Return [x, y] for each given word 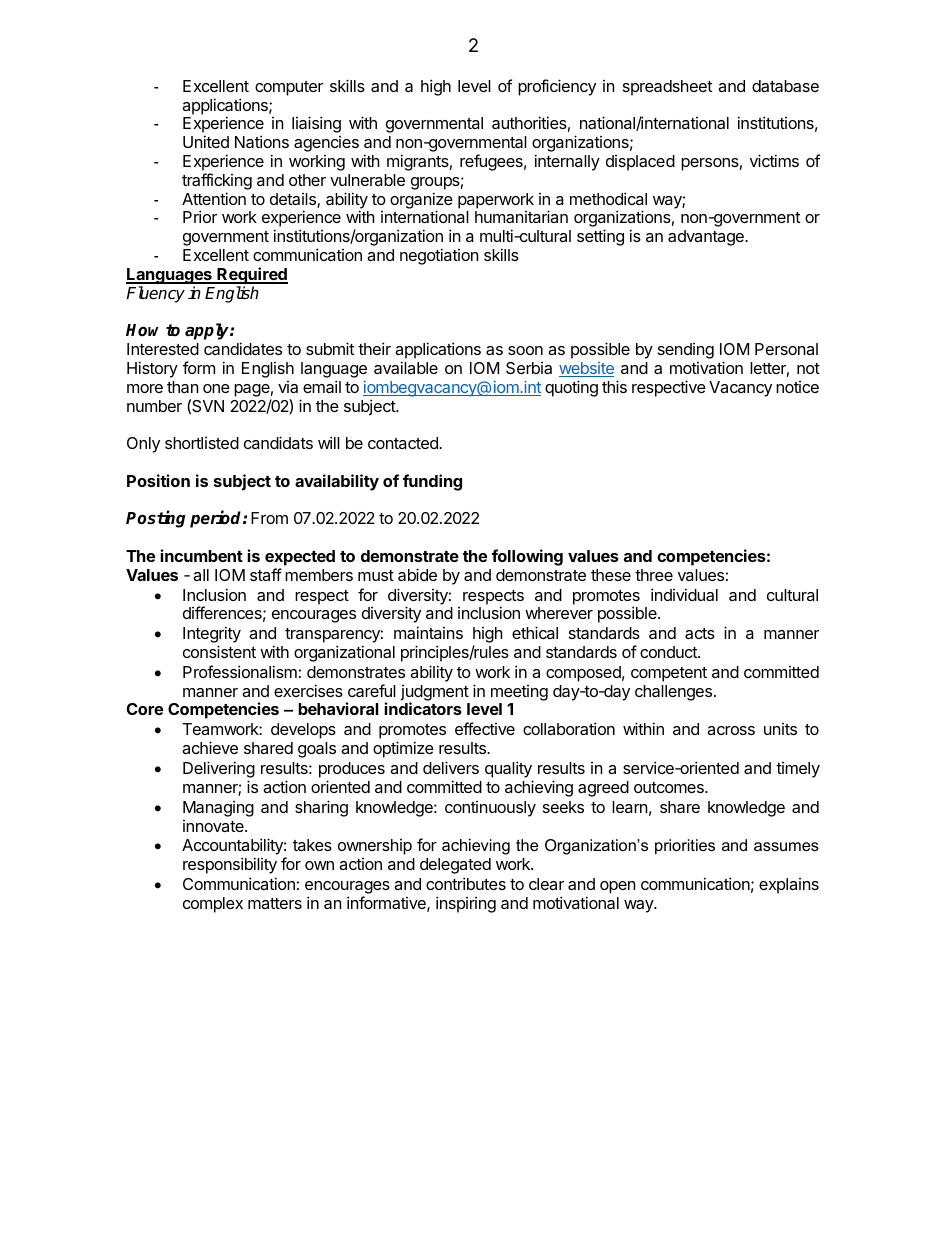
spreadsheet [667, 88]
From [269, 518]
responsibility [230, 865]
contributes [466, 883]
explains [789, 886]
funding [432, 482]
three [654, 575]
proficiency [557, 87]
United [206, 141]
